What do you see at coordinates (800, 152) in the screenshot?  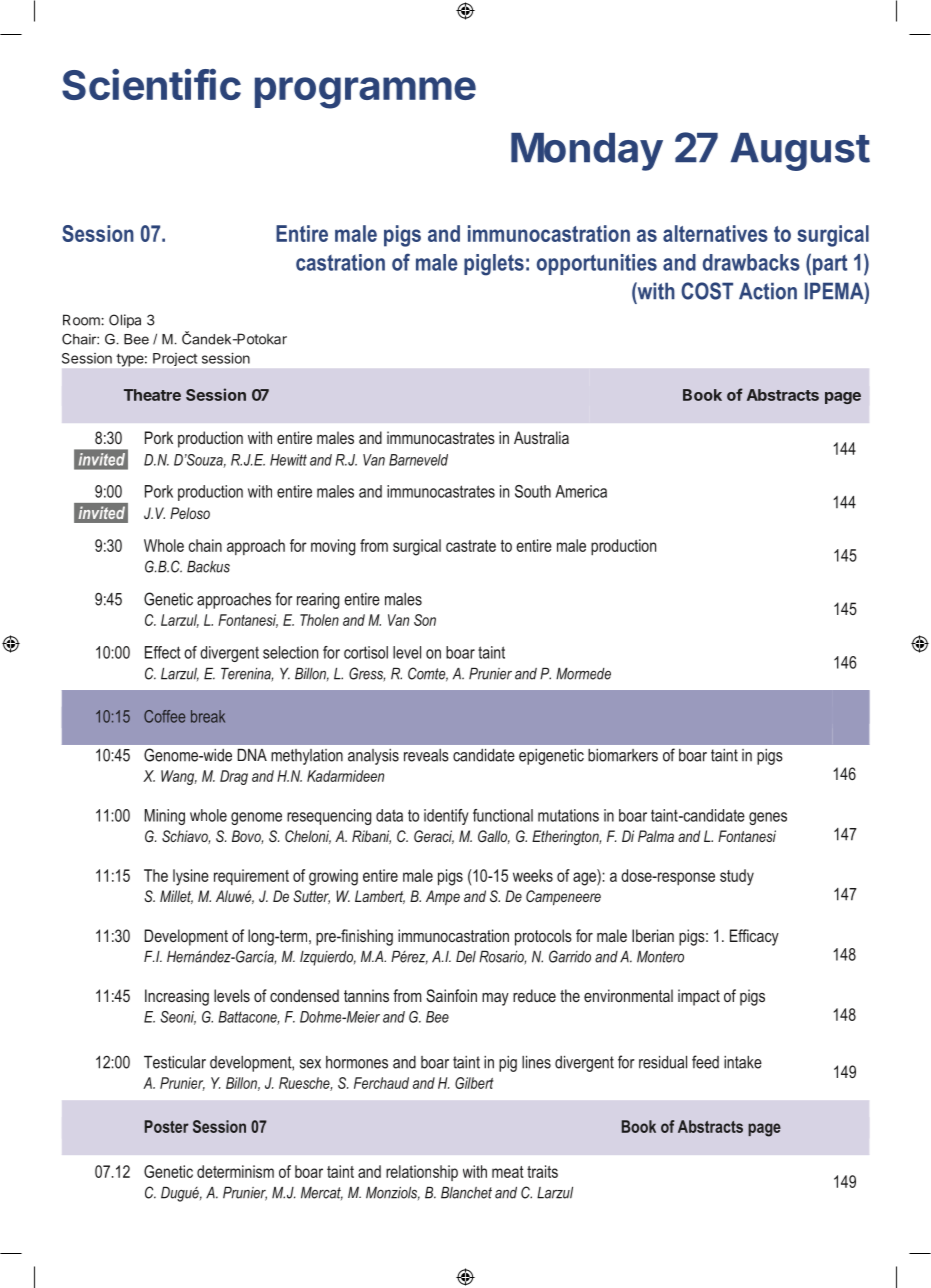 I see `August` at bounding box center [800, 152].
